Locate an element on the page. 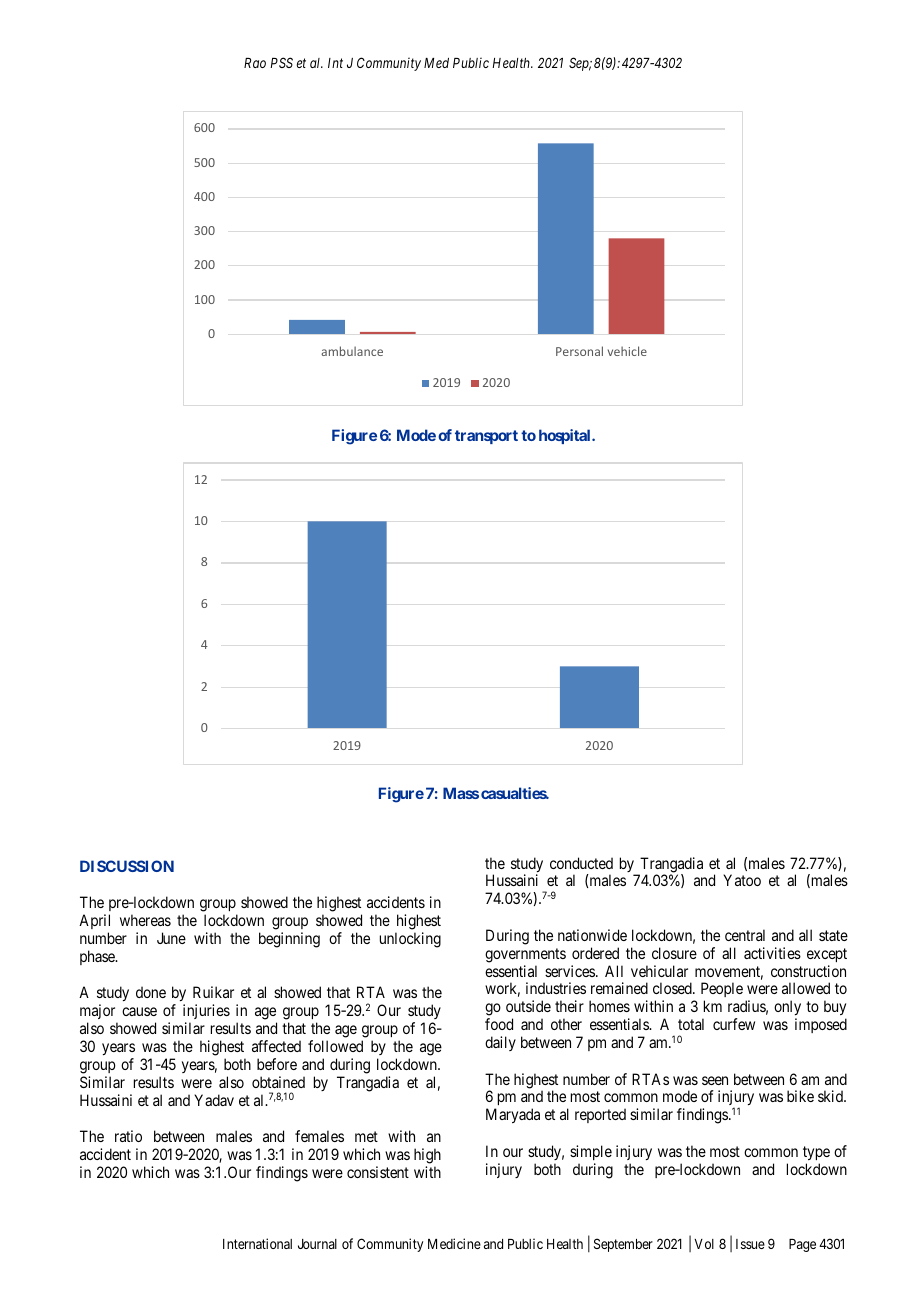  hospital is located at coordinates (566, 436).
